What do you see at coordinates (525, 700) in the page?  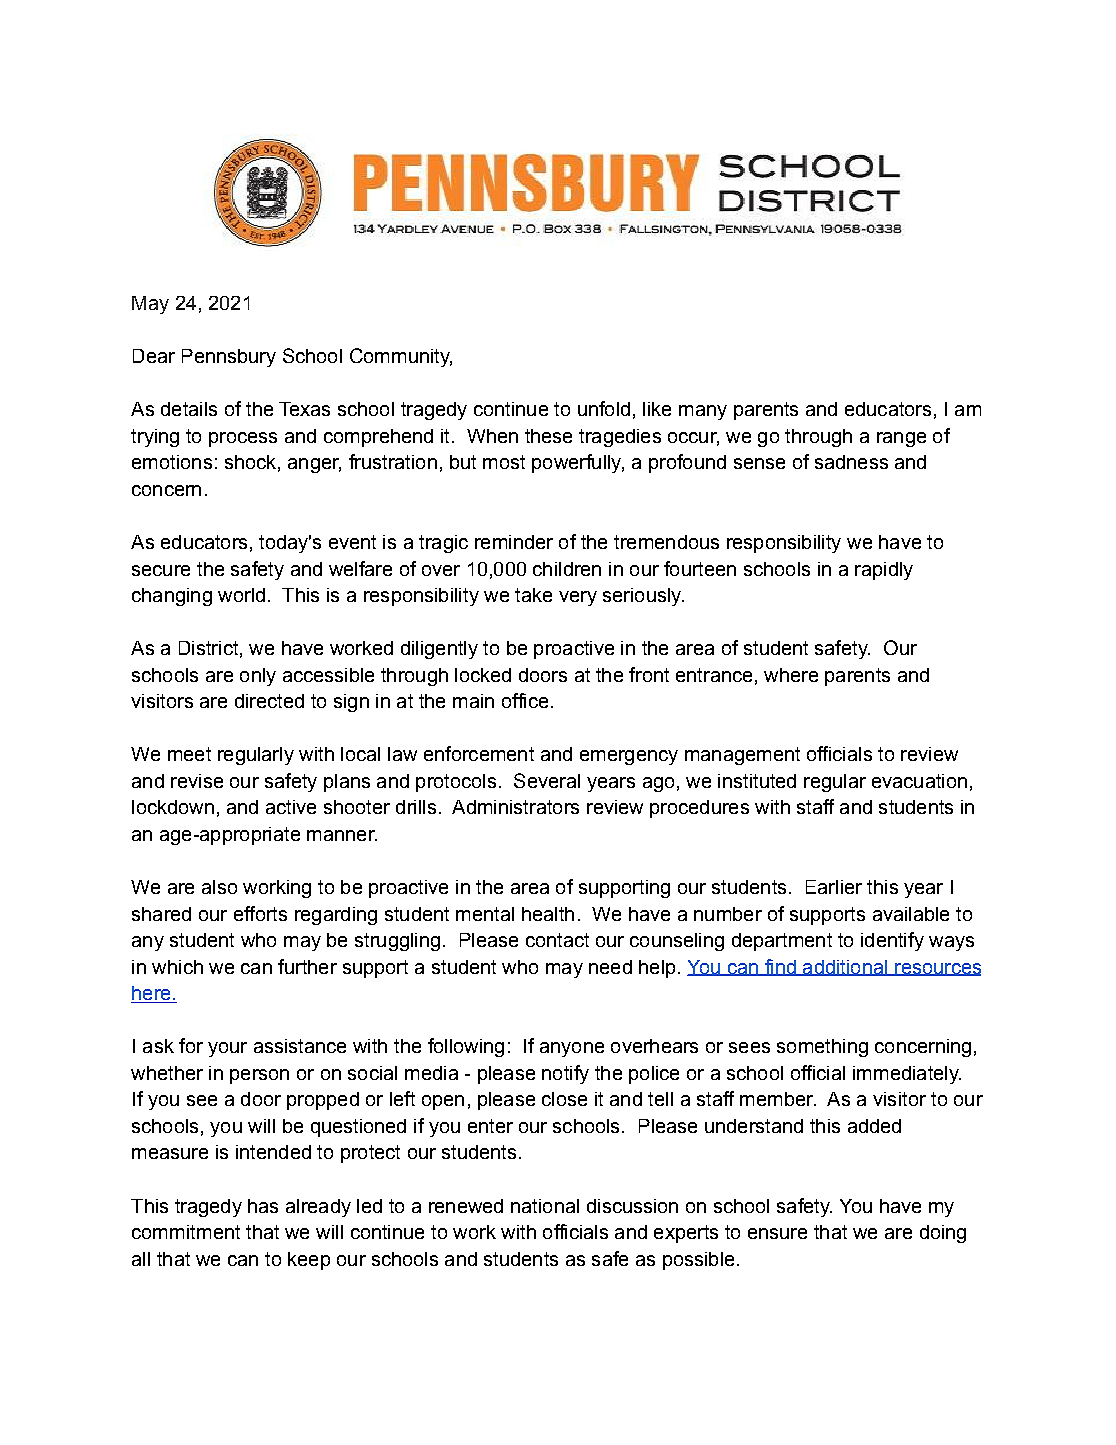 I see `office` at bounding box center [525, 700].
